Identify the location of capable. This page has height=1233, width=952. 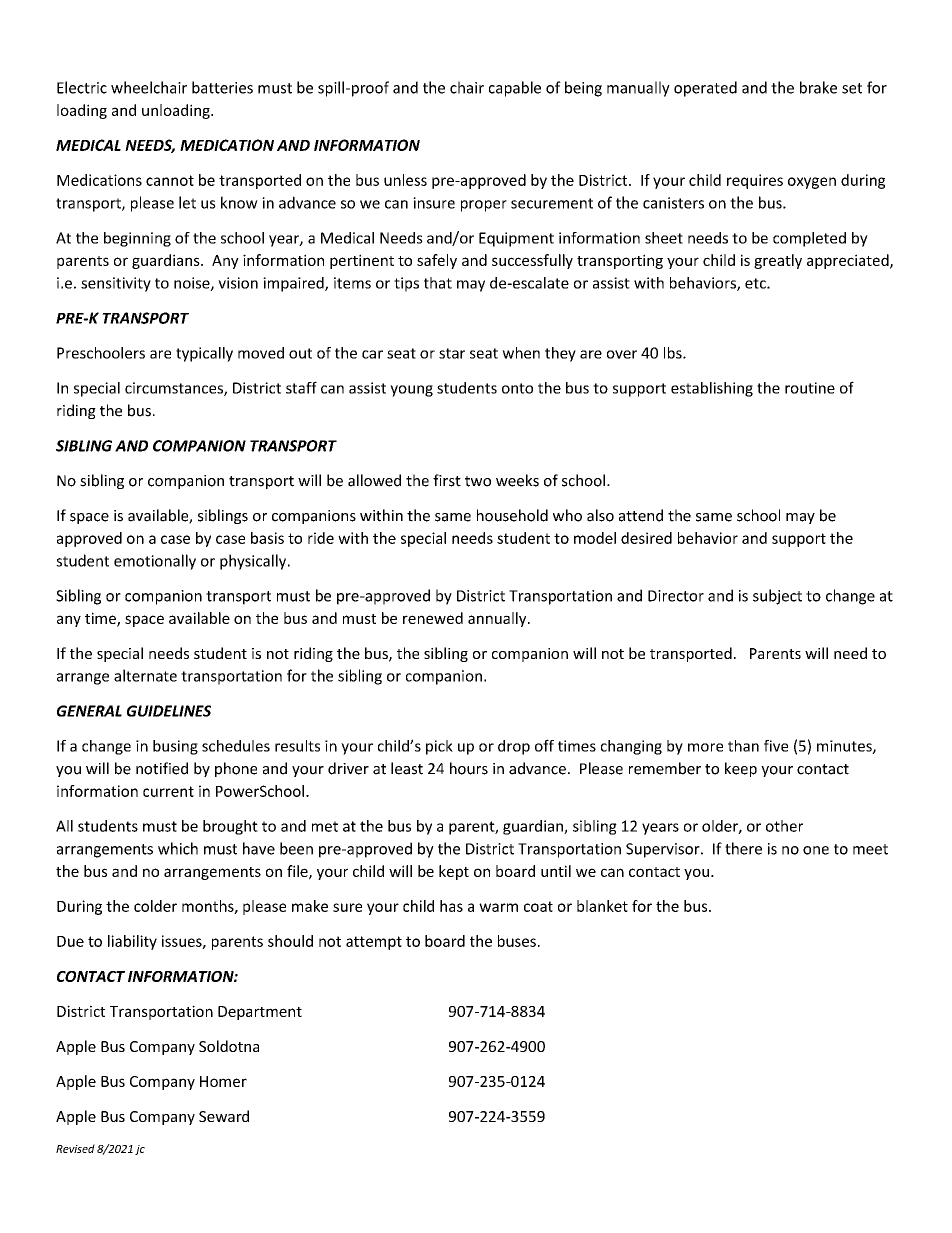
(515, 89).
